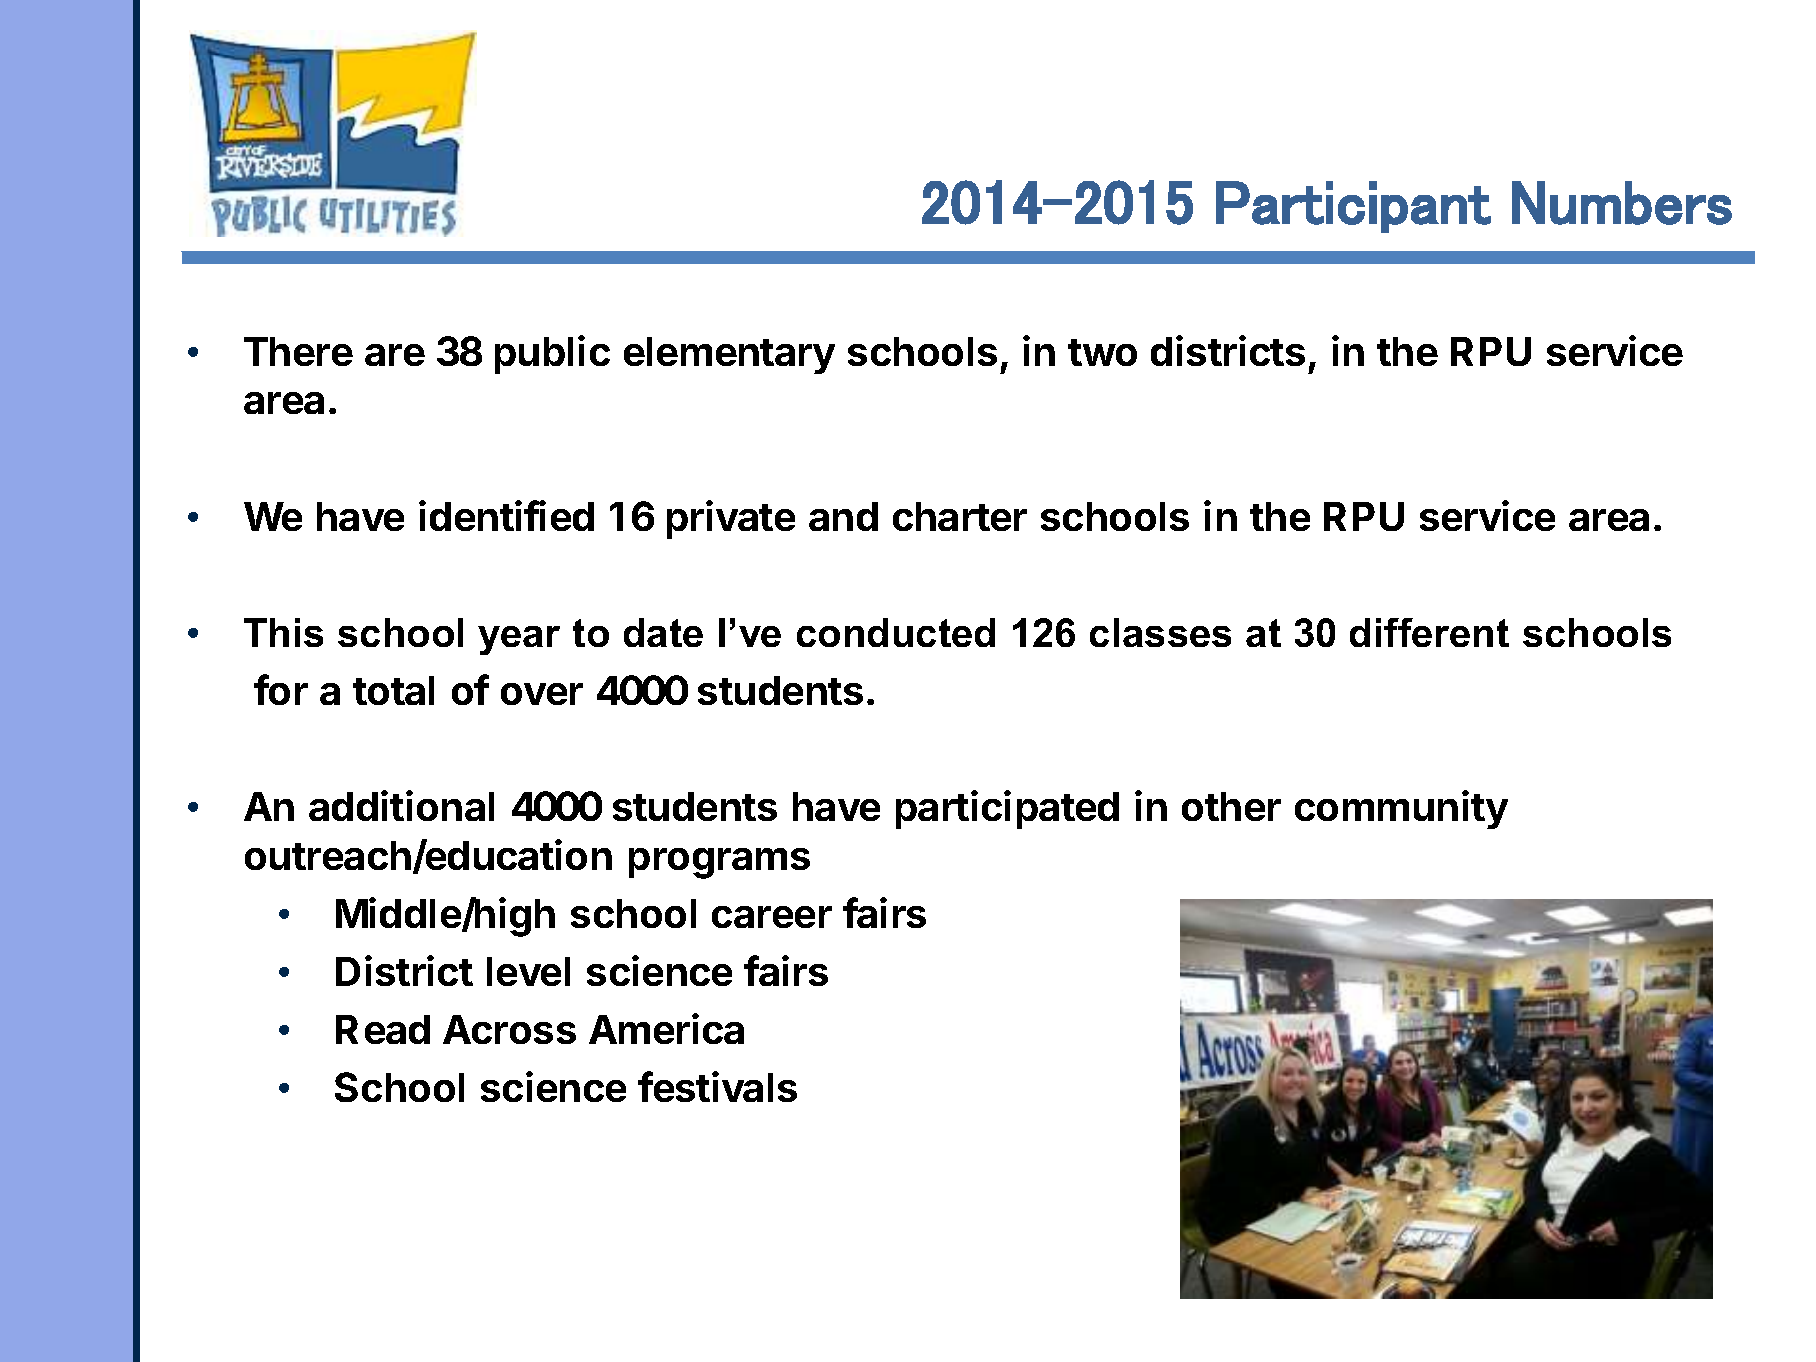 The image size is (1816, 1362). What do you see at coordinates (1429, 632) in the screenshot?
I see `different` at bounding box center [1429, 632].
